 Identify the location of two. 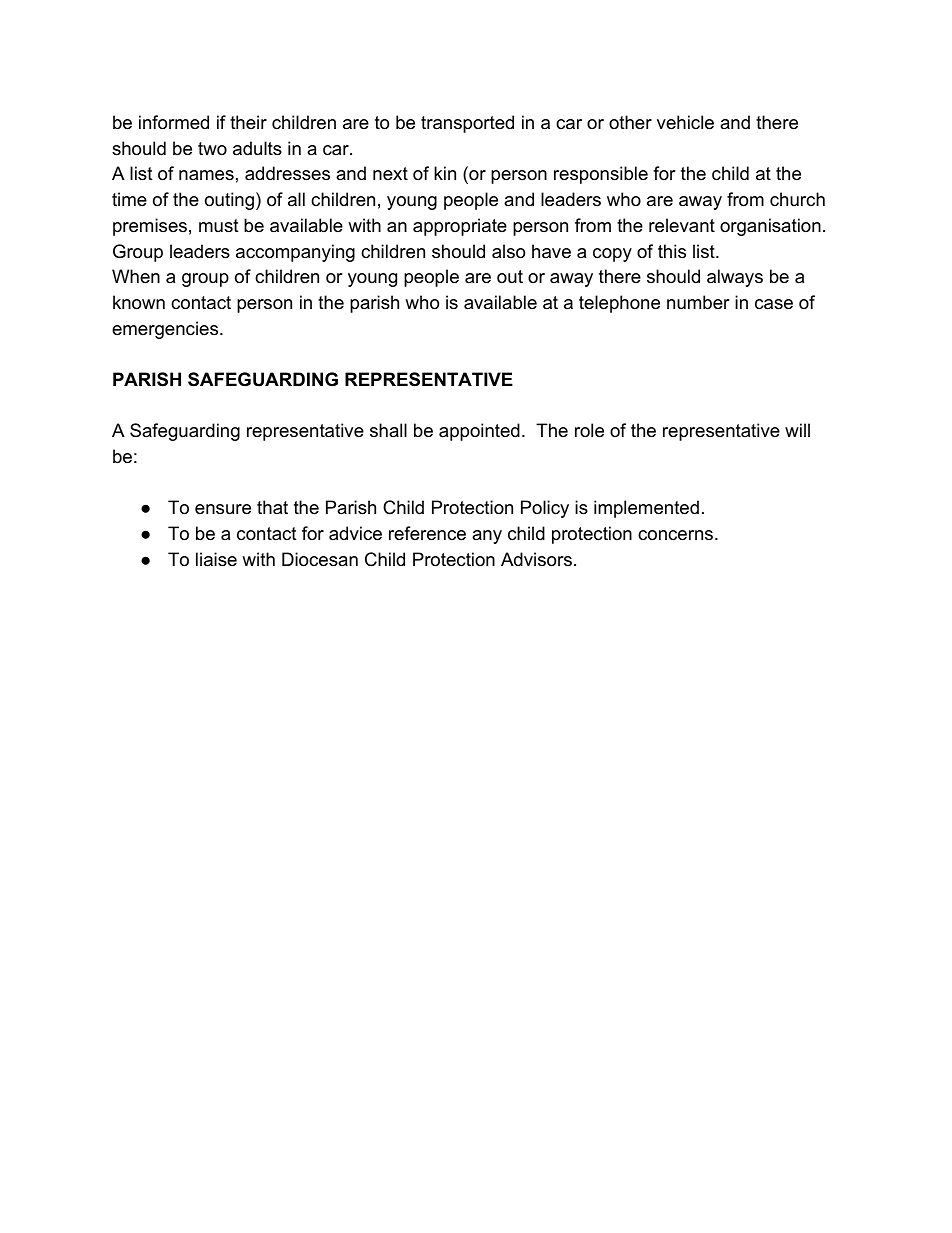
(212, 148).
